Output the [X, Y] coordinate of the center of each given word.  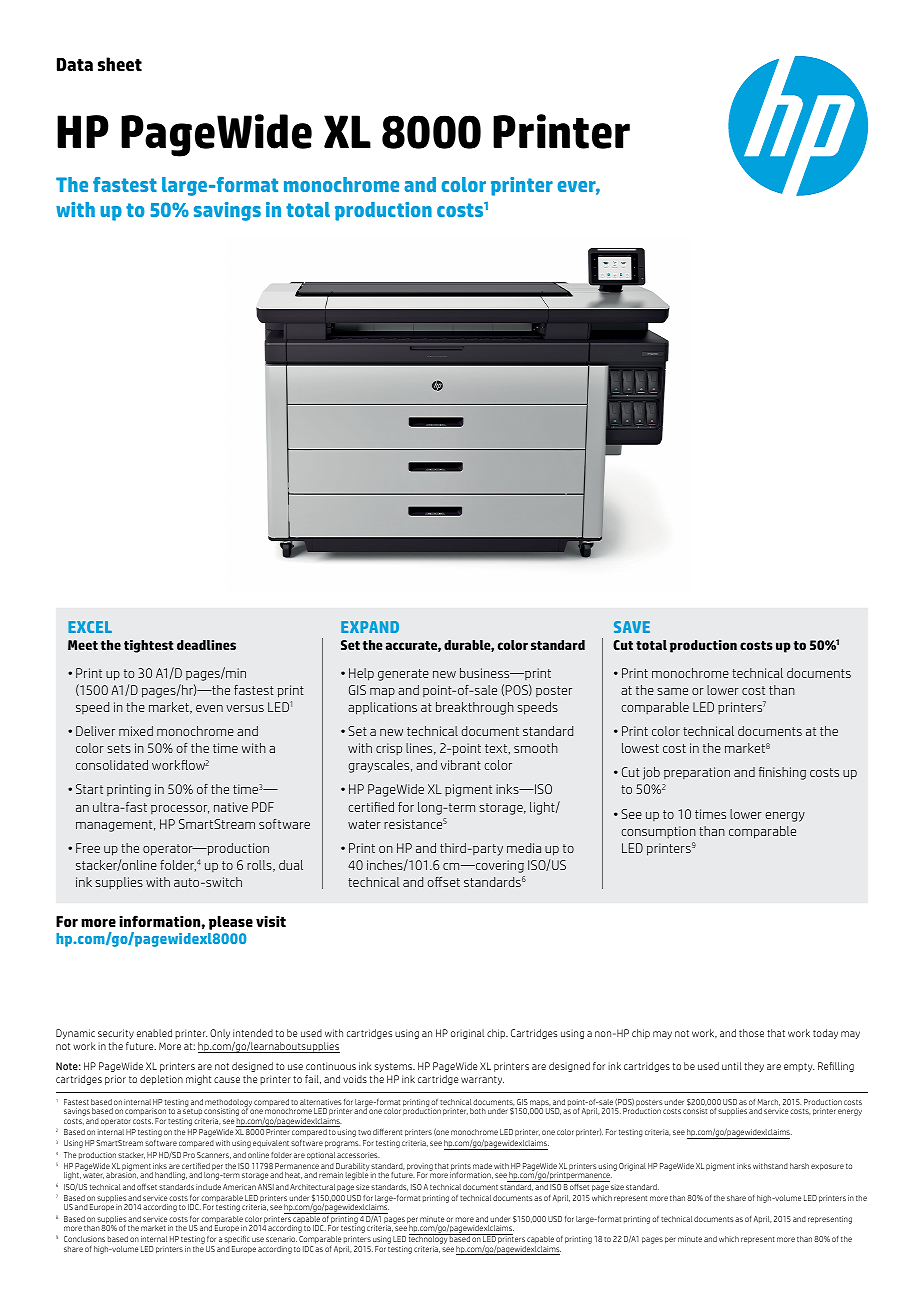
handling [171, 1176]
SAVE [632, 627]
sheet [120, 64]
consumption [658, 832]
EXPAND [370, 627]
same [672, 691]
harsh [799, 1166]
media [524, 848]
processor [180, 809]
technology [429, 1240]
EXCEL [90, 627]
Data [75, 64]
